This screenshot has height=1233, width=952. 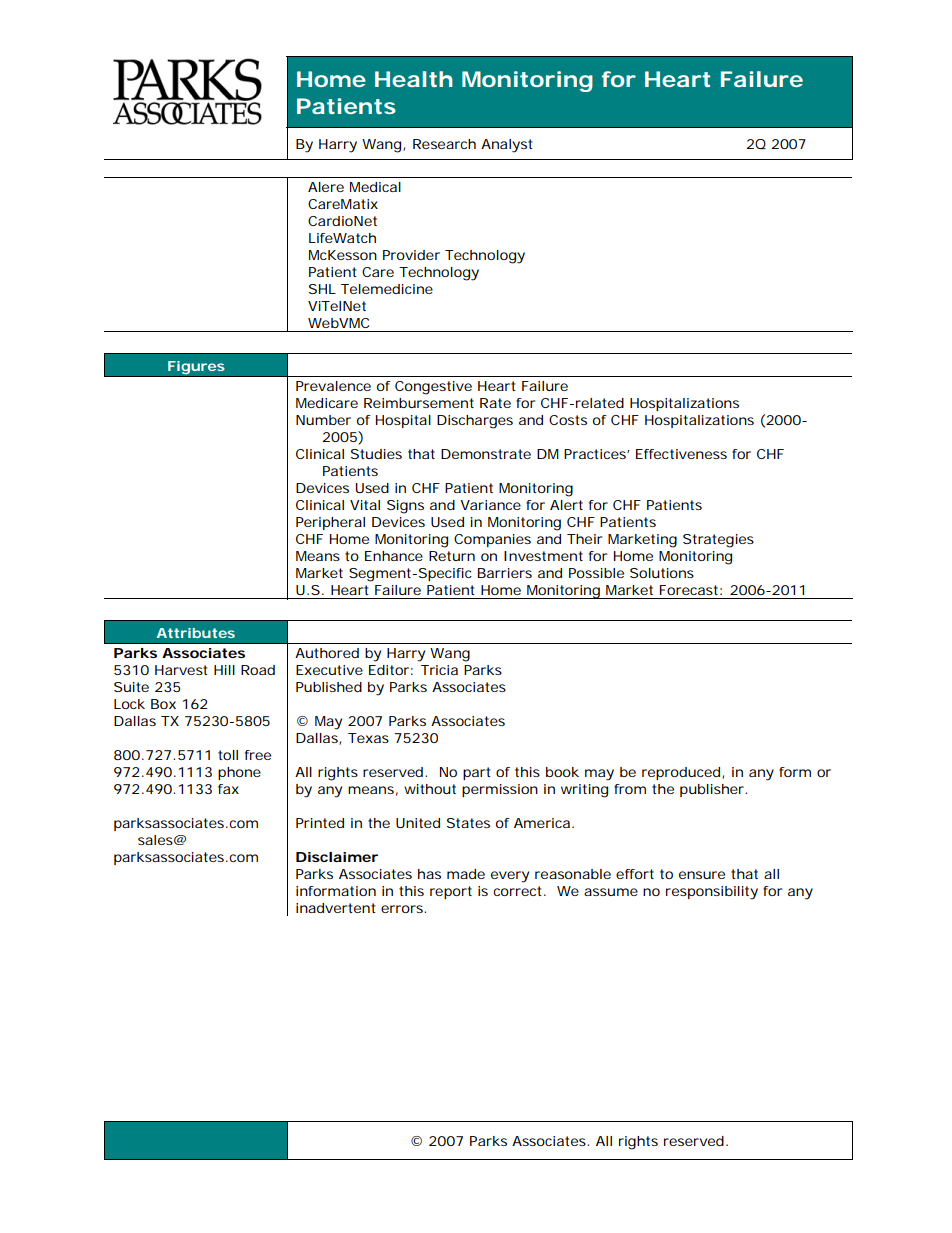 What do you see at coordinates (507, 146) in the screenshot?
I see `Analyst` at bounding box center [507, 146].
